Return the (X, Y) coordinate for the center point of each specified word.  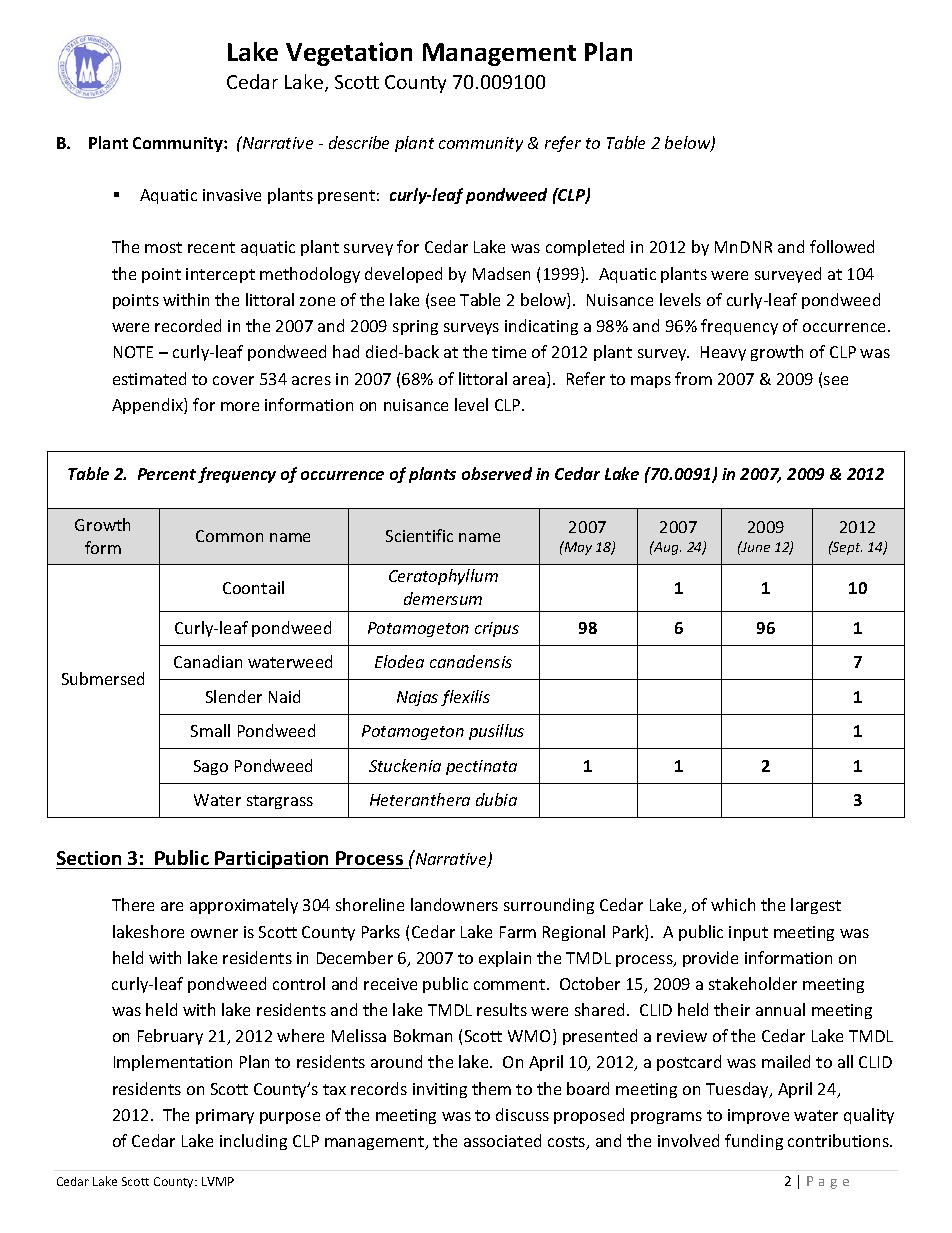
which (733, 904)
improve (758, 1116)
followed (842, 246)
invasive (232, 195)
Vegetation (349, 54)
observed (497, 473)
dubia (496, 799)
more (240, 406)
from (693, 378)
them (491, 1088)
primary (225, 1116)
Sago (211, 767)
